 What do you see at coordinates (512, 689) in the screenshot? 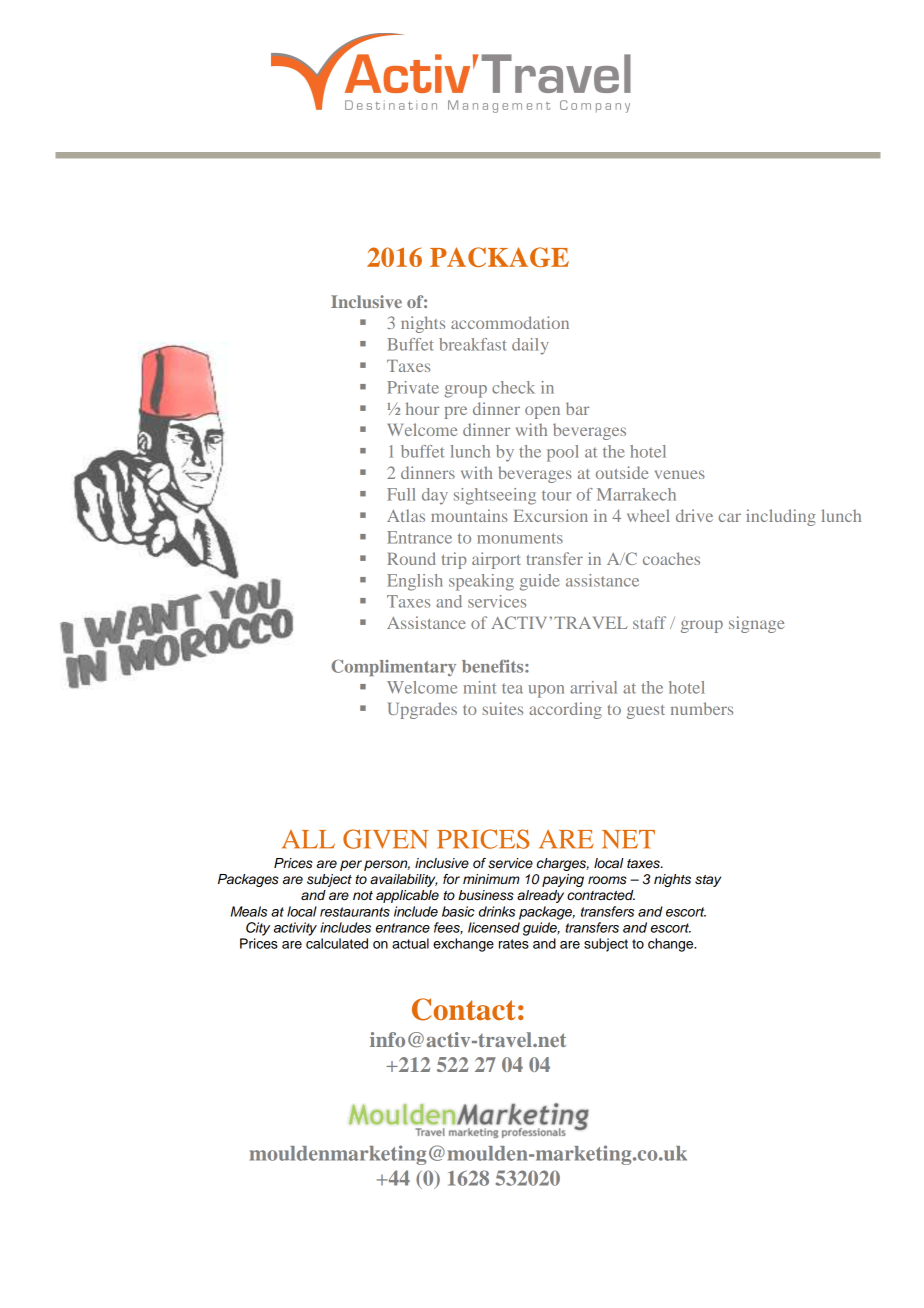
I see `tea` at bounding box center [512, 689].
